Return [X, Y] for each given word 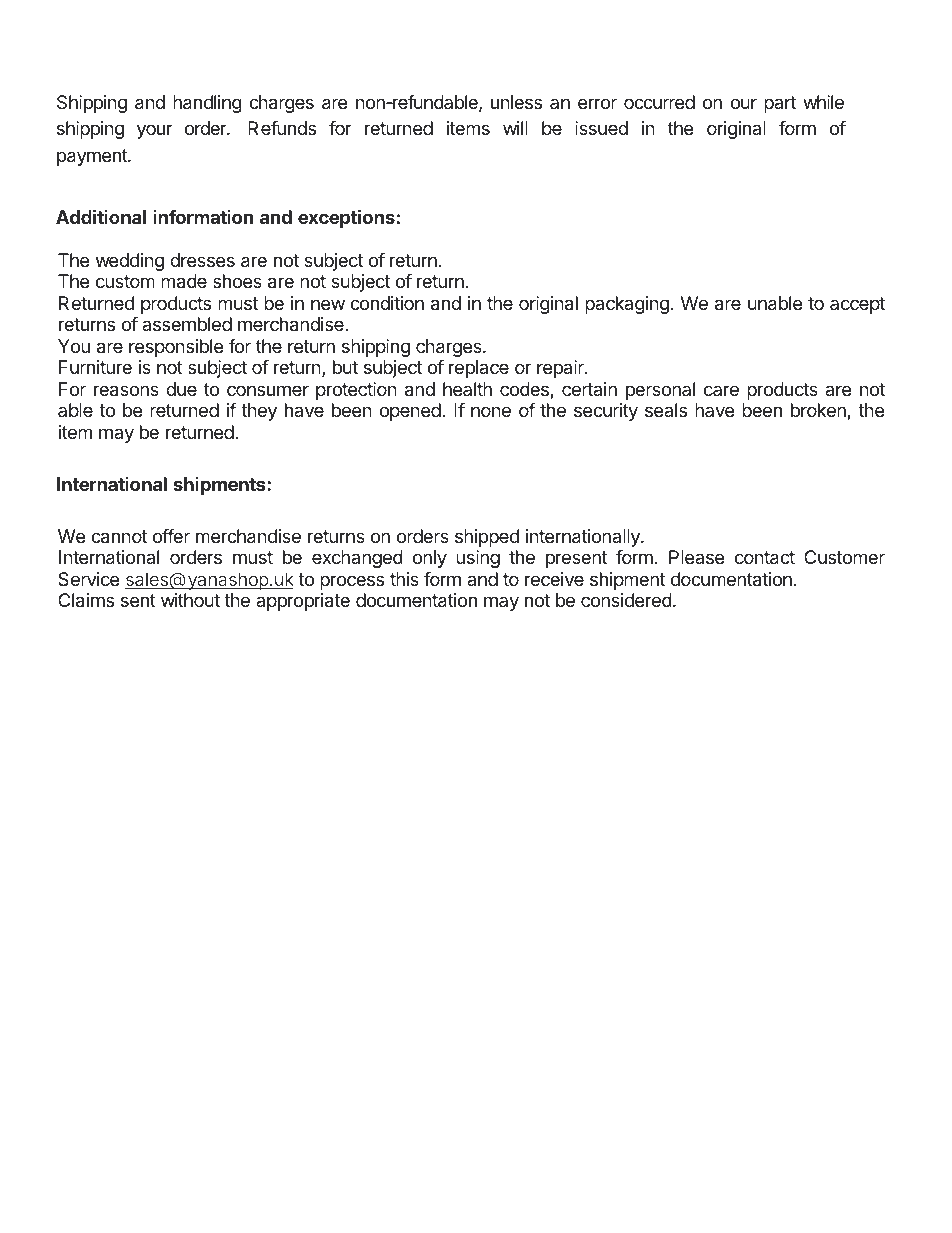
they [259, 412]
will [515, 128]
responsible [176, 348]
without [190, 600]
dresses [202, 260]
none [491, 411]
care [721, 390]
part [780, 104]
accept [857, 305]
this [404, 579]
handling [207, 104]
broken [819, 411]
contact [765, 558]
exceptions [346, 218]
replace [479, 369]
